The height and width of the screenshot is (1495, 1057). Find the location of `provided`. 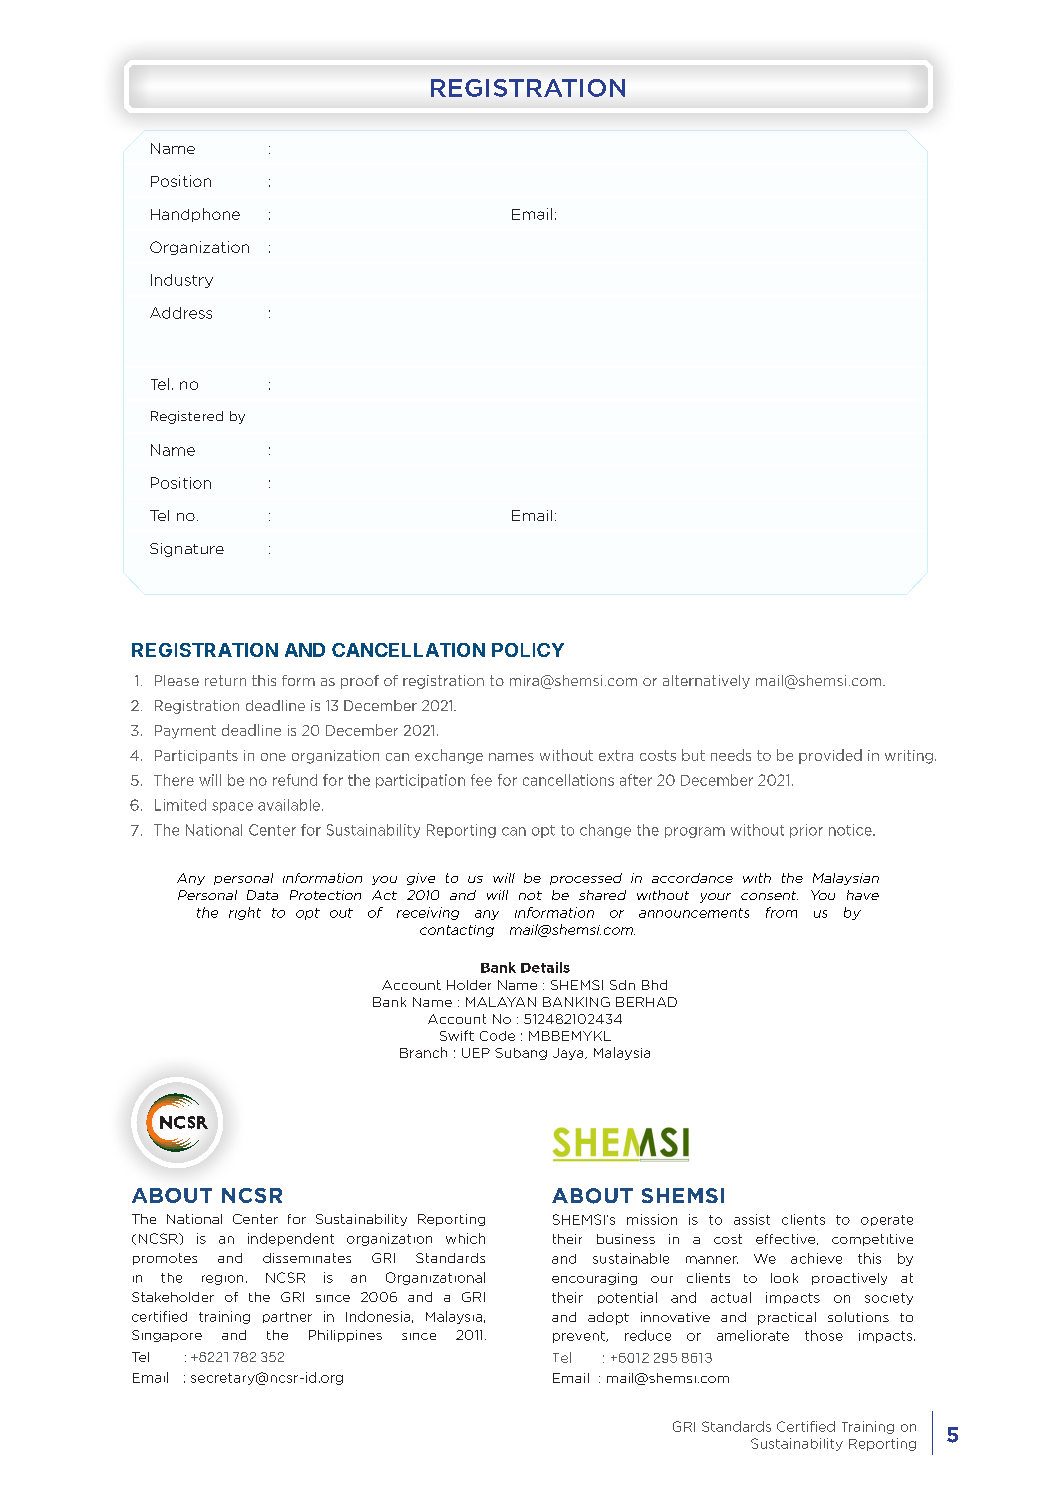

provided is located at coordinates (830, 756).
